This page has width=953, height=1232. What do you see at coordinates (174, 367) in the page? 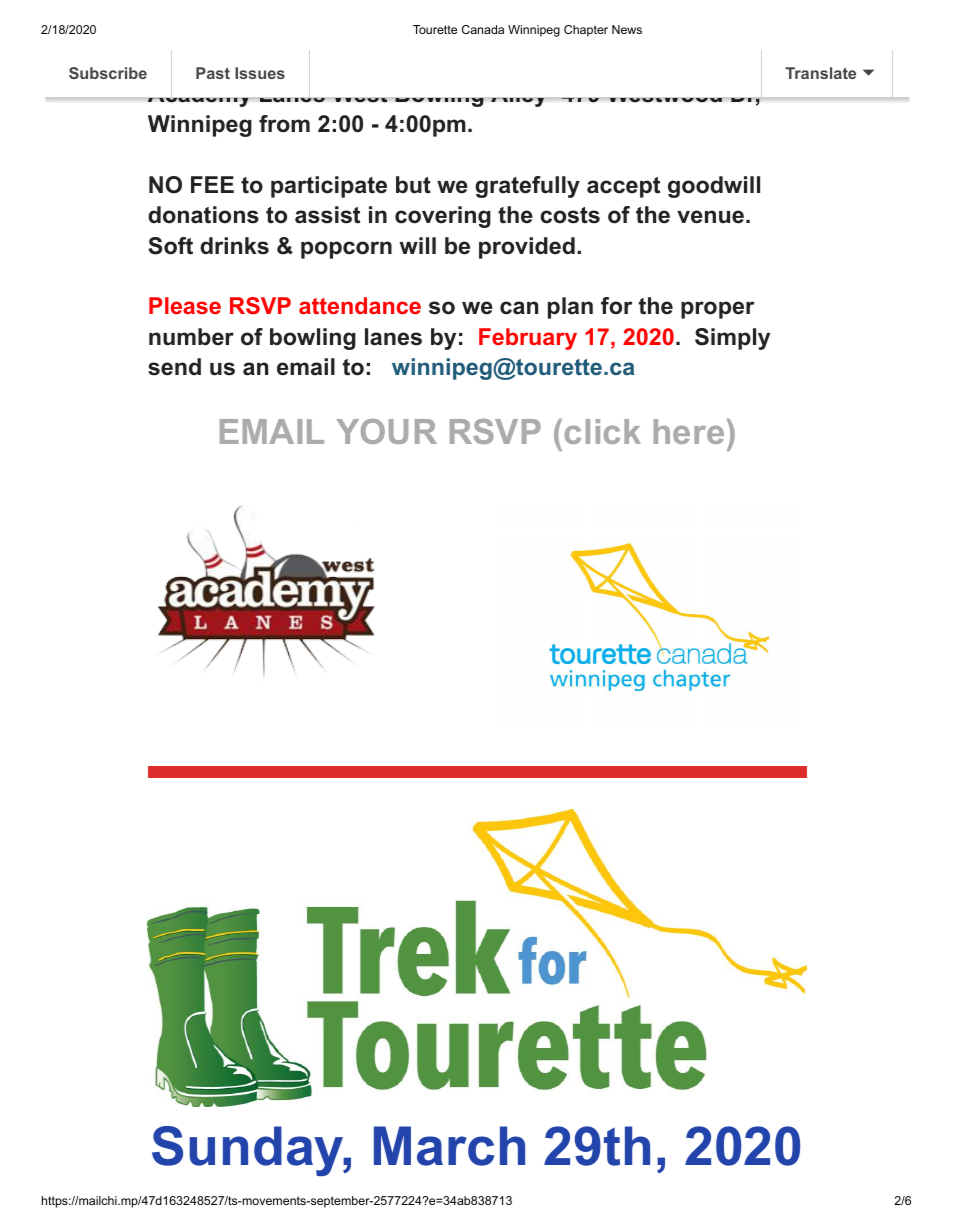
I see `send` at bounding box center [174, 367].
